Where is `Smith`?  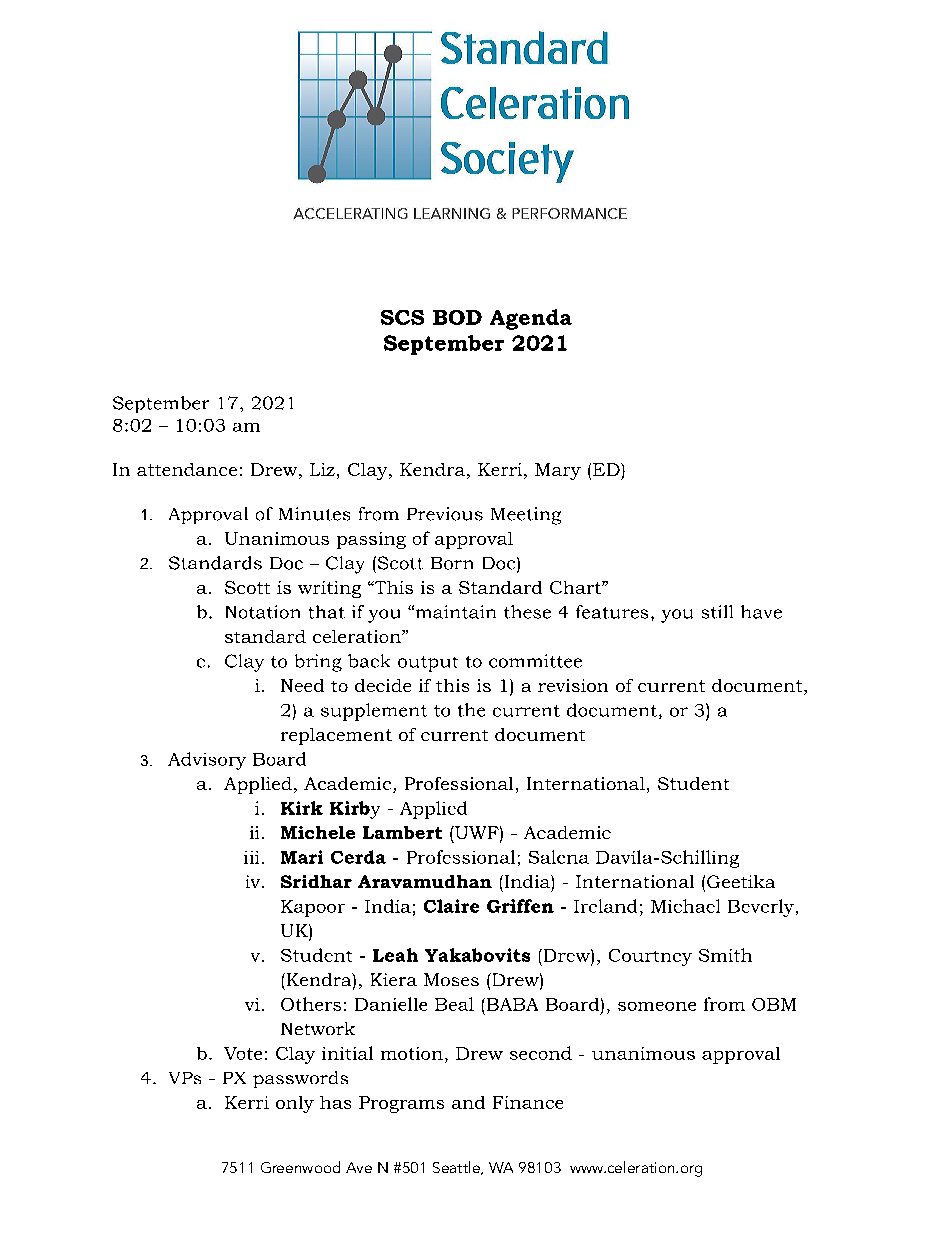 Smith is located at coordinates (725, 955).
